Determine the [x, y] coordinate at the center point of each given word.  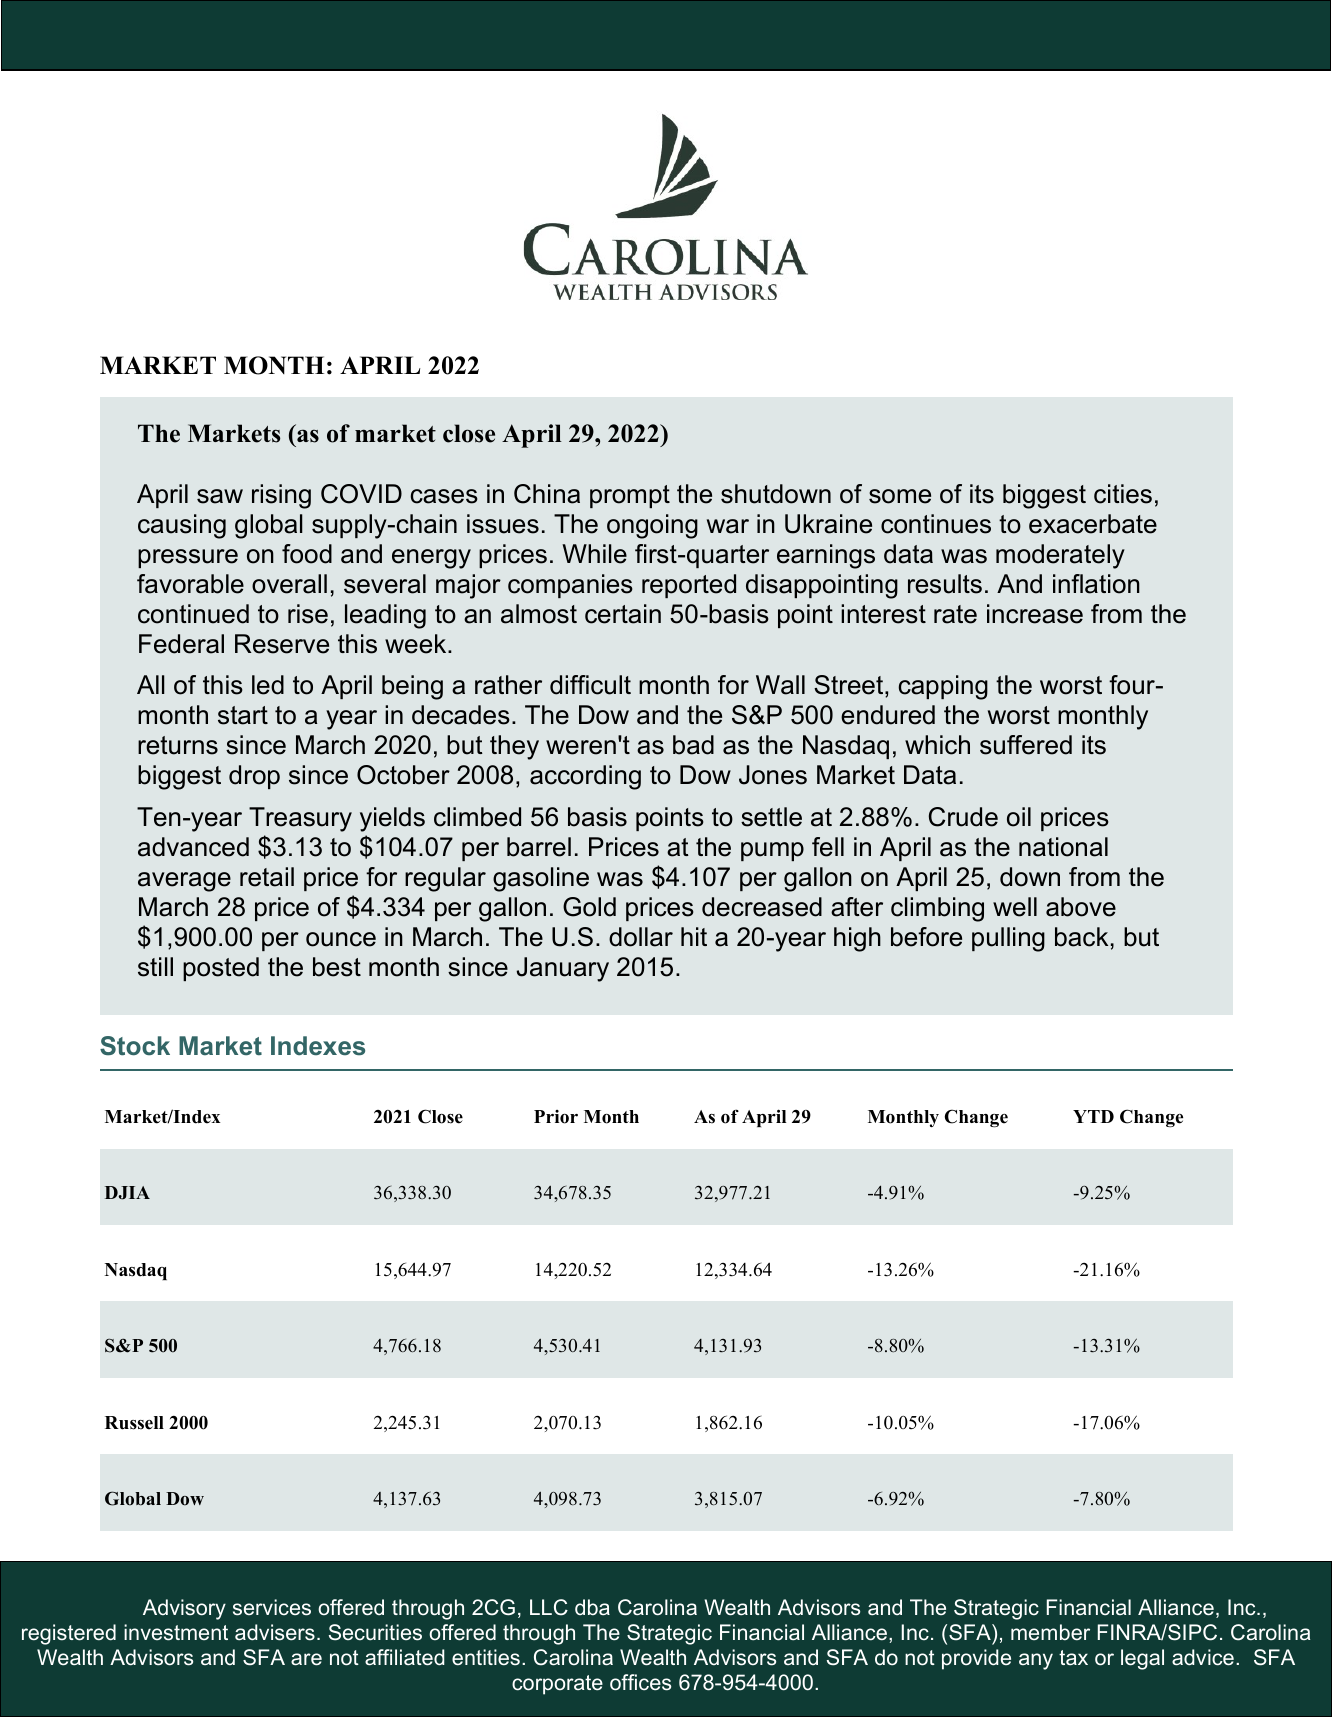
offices [640, 1682]
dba [592, 1607]
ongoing [652, 526]
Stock [135, 1046]
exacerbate [1093, 524]
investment [176, 1632]
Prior [556, 1117]
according [585, 777]
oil [1019, 817]
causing [182, 526]
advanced [193, 847]
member [1050, 1632]
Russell [134, 1423]
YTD [1093, 1116]
